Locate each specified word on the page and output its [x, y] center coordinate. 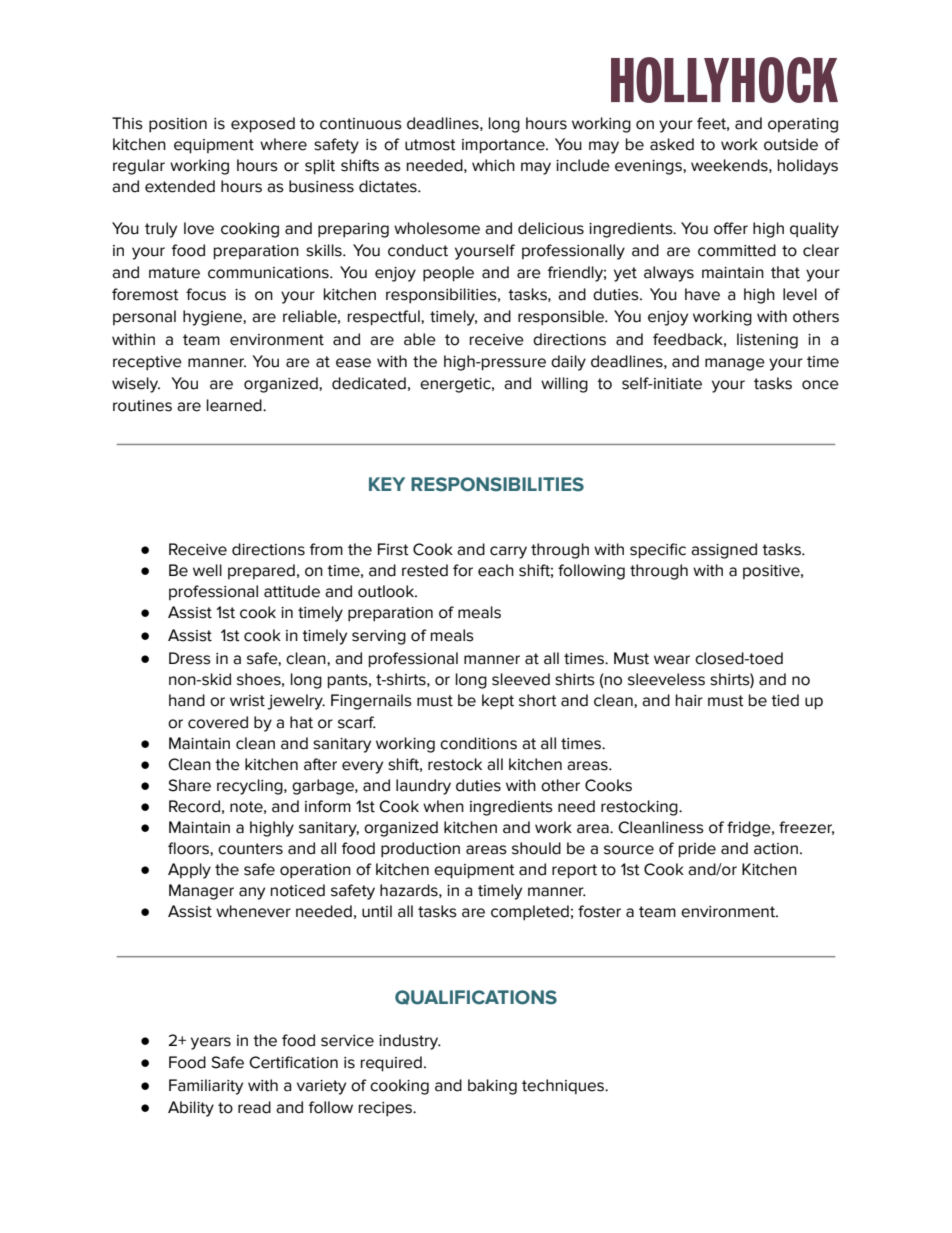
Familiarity [206, 1087]
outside [791, 144]
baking [492, 1087]
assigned [724, 551]
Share [189, 785]
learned [235, 405]
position [178, 125]
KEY [387, 484]
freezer [806, 828]
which [493, 165]
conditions [478, 743]
